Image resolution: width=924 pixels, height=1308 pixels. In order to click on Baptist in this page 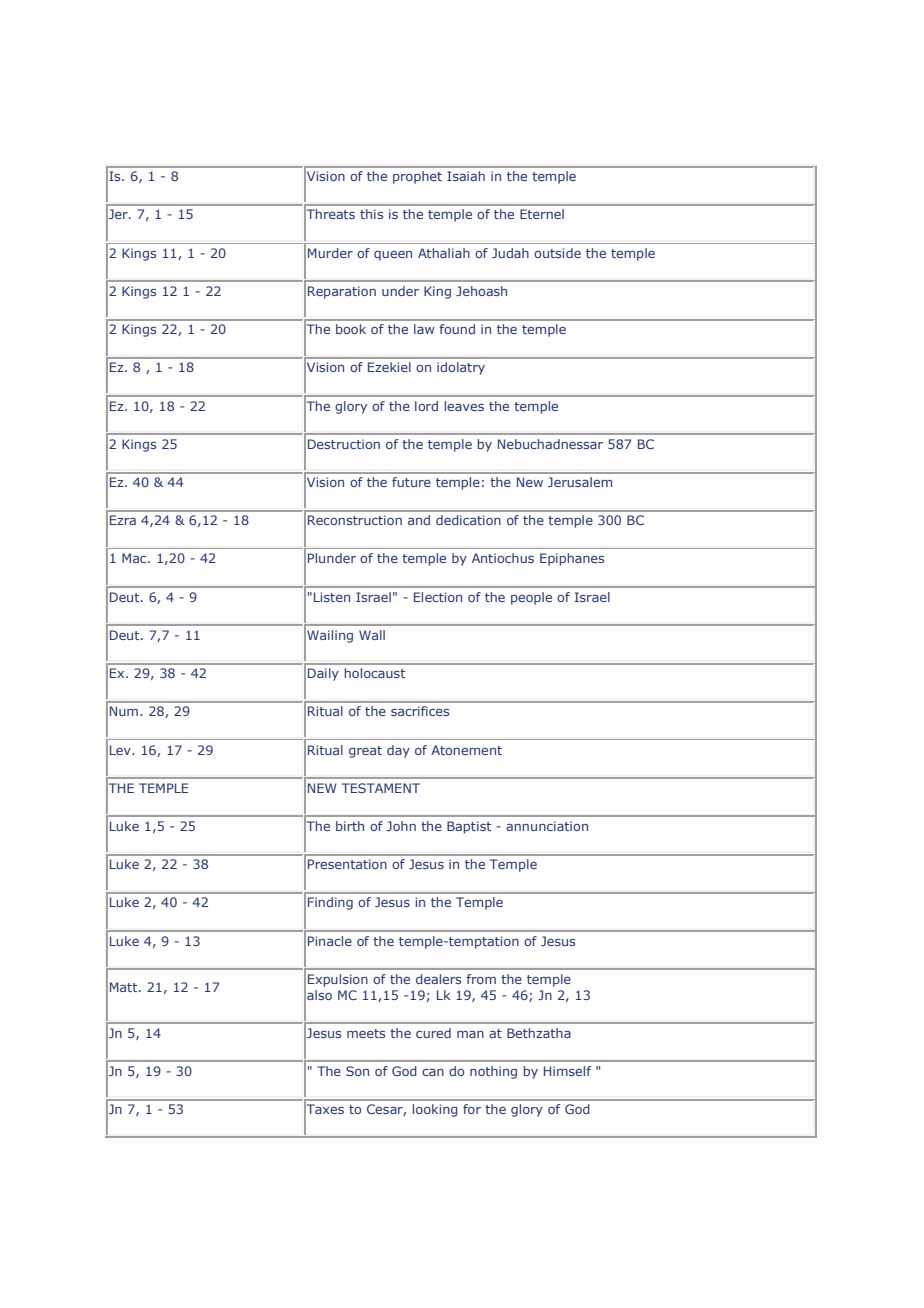, I will do `click(469, 827)`.
